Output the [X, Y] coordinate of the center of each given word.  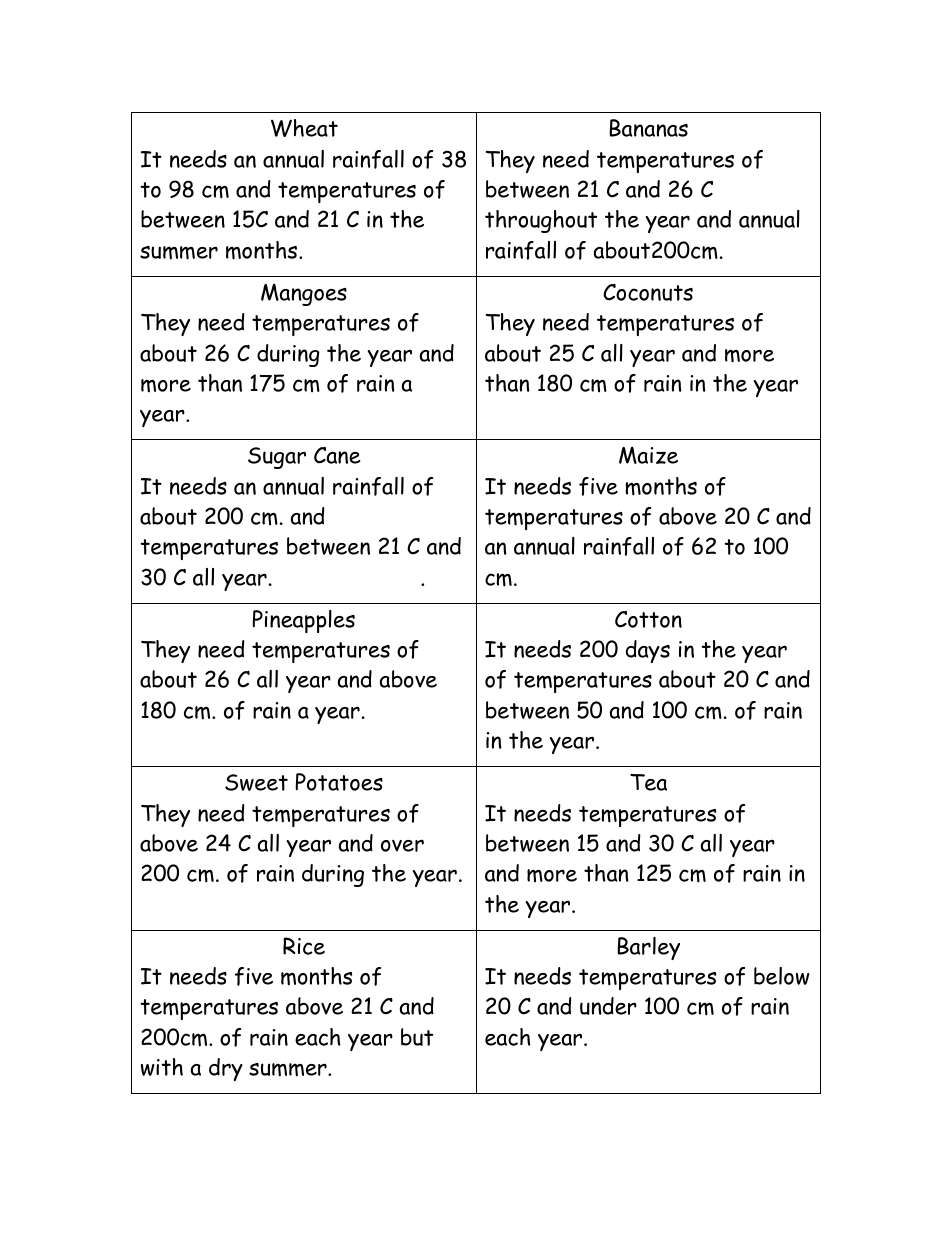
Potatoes [339, 782]
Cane [337, 455]
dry [226, 1069]
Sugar [277, 458]
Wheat [304, 128]
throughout [541, 221]
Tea [648, 782]
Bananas [648, 128]
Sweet [256, 782]
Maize [648, 455]
